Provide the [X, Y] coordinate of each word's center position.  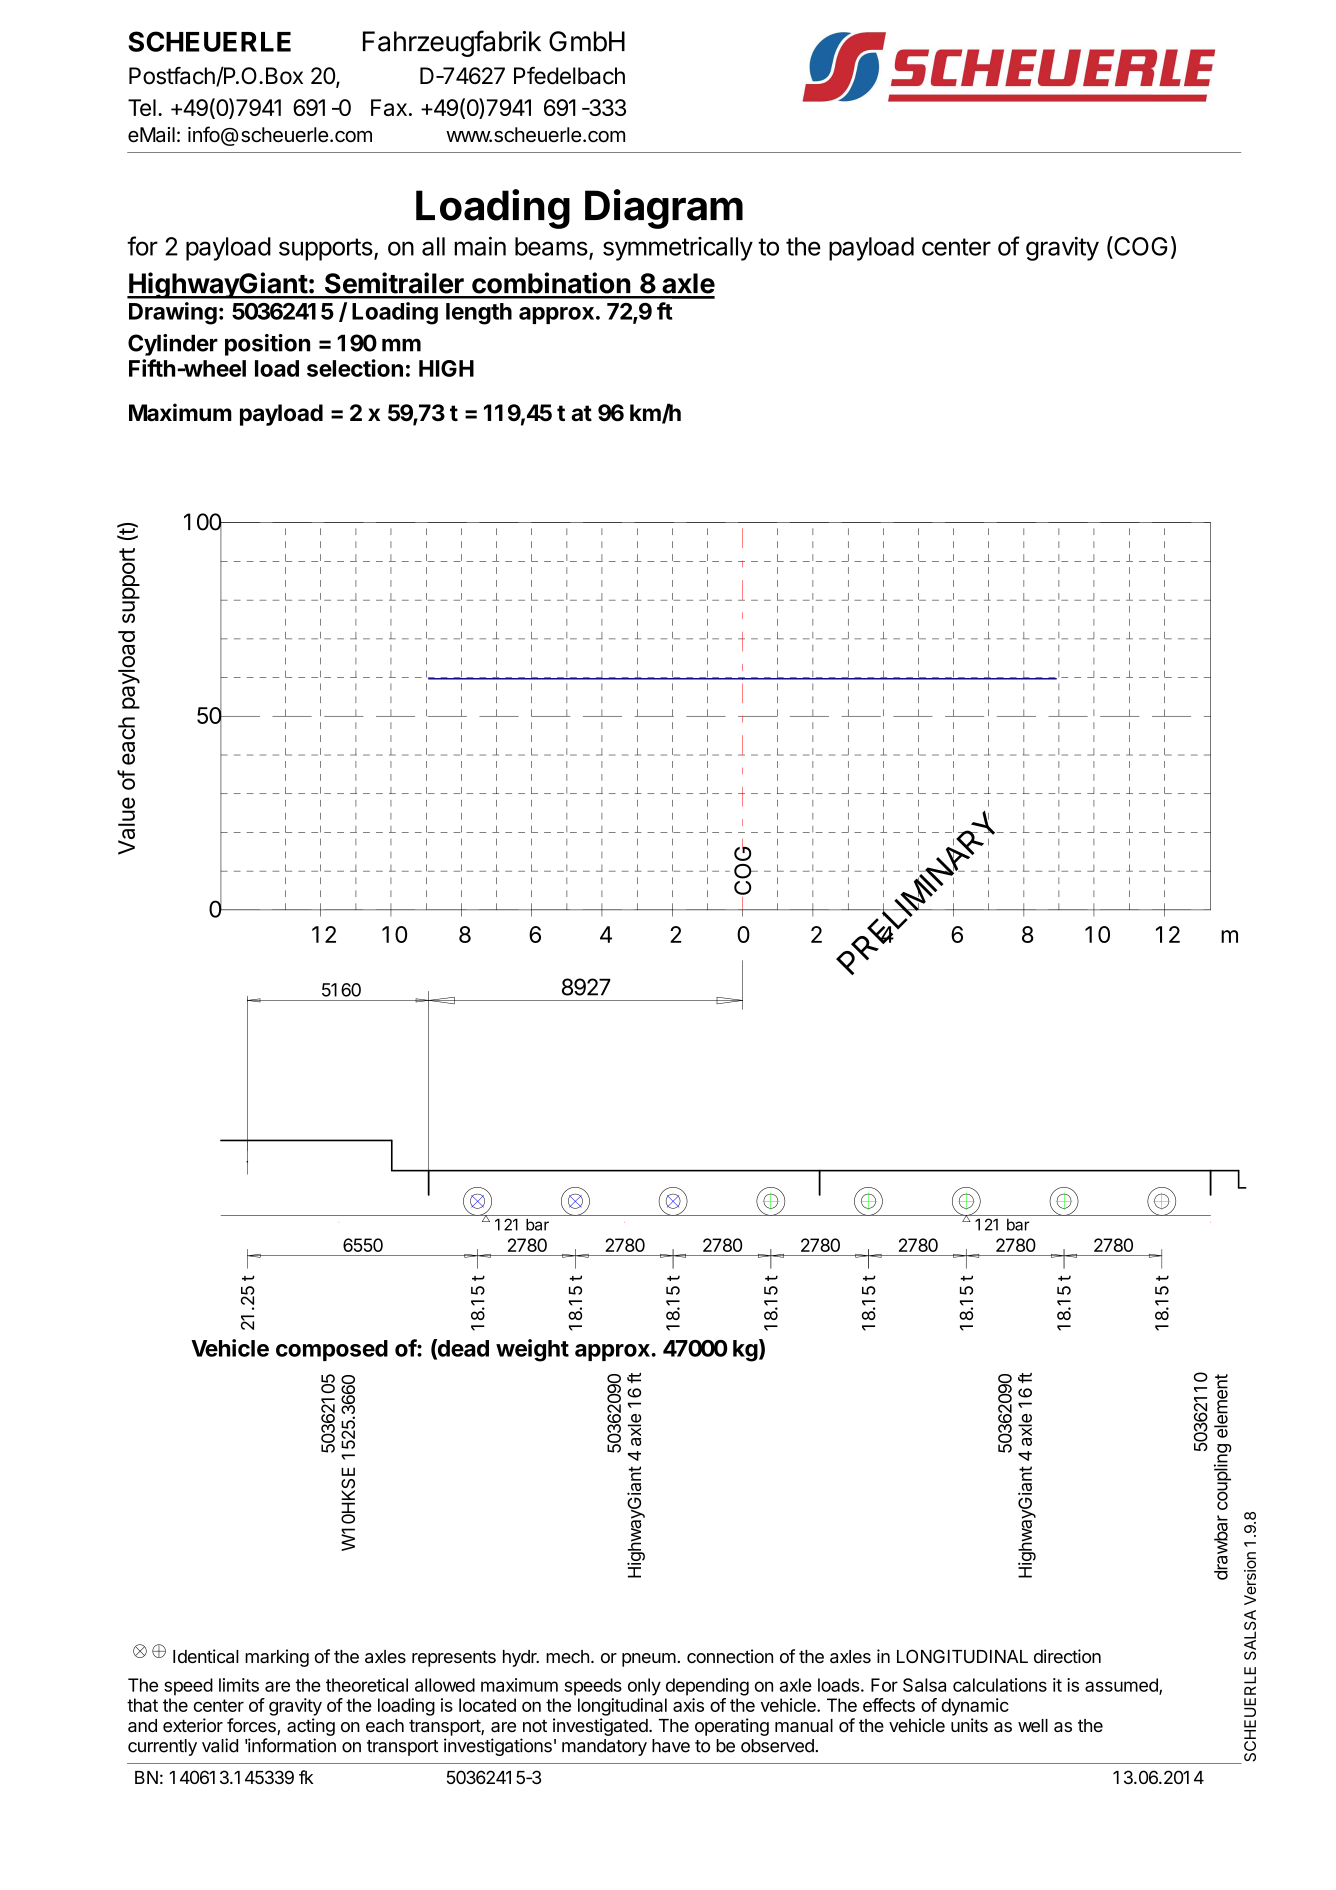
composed [332, 1350]
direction [1067, 1656]
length [479, 314]
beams [551, 246]
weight [532, 1350]
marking [277, 1658]
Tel [142, 107]
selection [355, 368]
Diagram [664, 209]
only [644, 1687]
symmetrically [678, 249]
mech [567, 1656]
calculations [1000, 1685]
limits [239, 1685]
